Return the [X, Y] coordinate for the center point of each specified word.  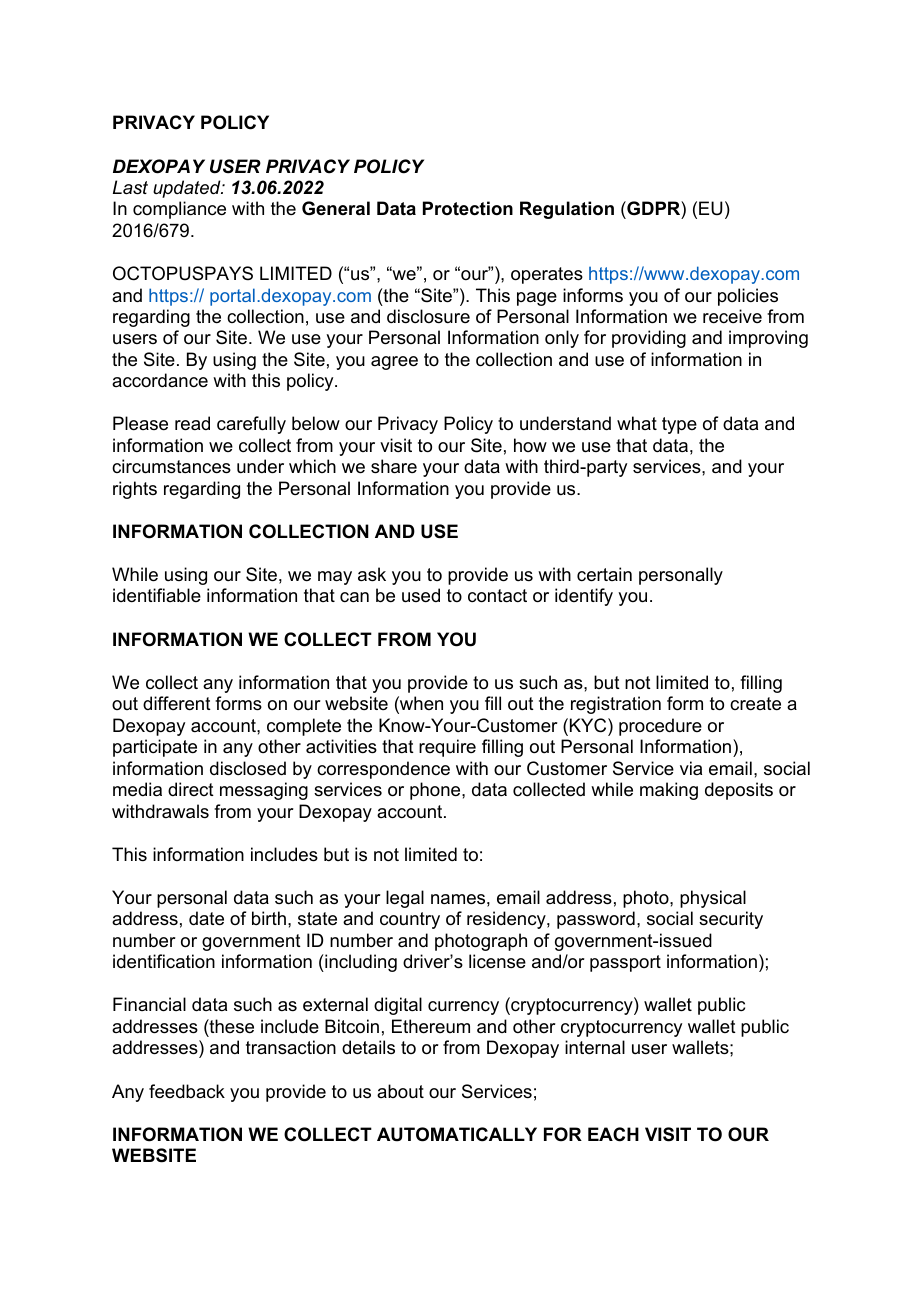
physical [713, 899]
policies [748, 297]
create [755, 704]
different [177, 703]
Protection [468, 208]
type [679, 425]
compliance [179, 210]
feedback [187, 1091]
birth [269, 918]
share [394, 466]
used [421, 595]
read [192, 423]
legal [405, 899]
